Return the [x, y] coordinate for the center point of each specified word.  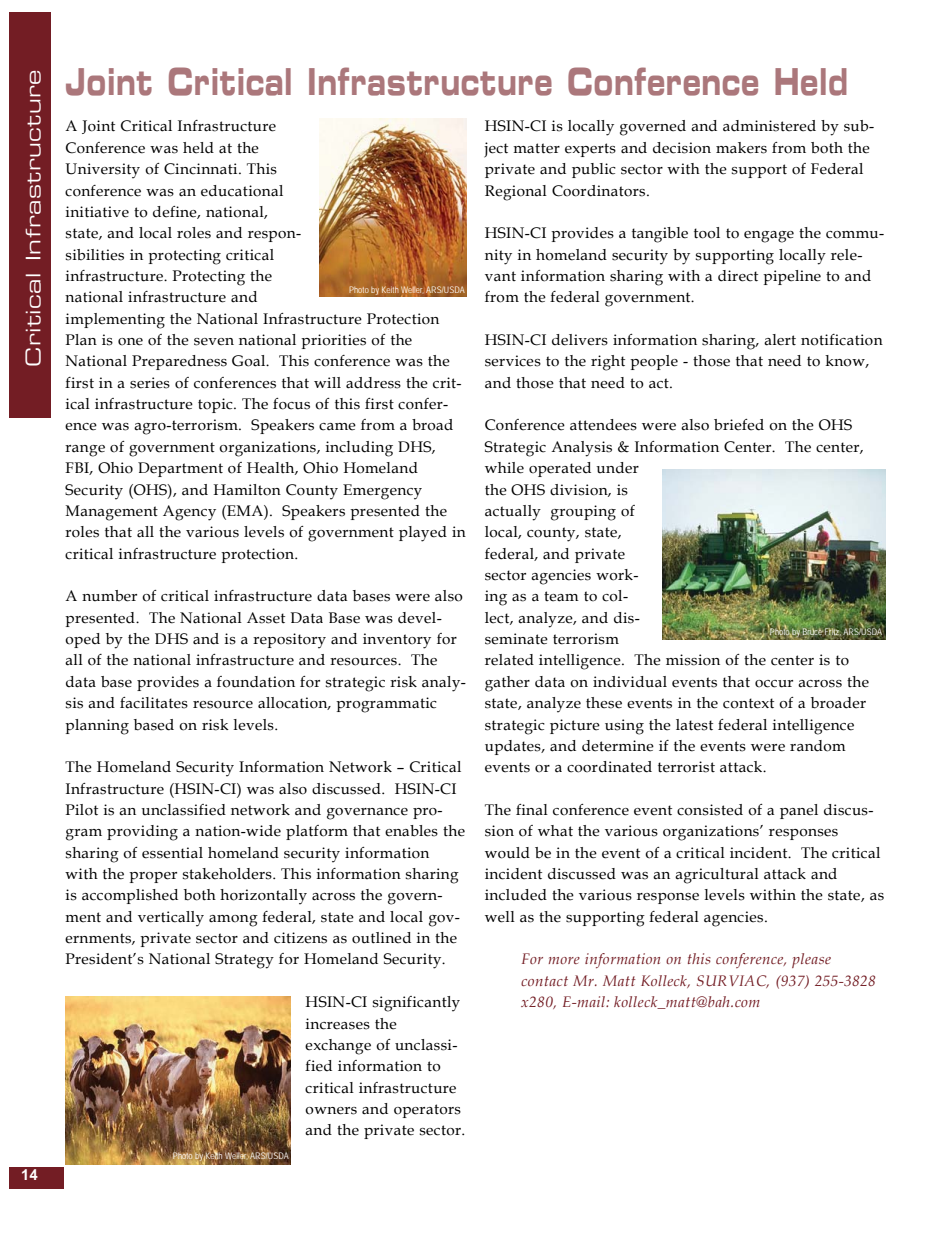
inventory [397, 641]
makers [741, 148]
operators [427, 1111]
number [109, 596]
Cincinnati [202, 169]
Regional [516, 193]
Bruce [813, 632]
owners [331, 1111]
